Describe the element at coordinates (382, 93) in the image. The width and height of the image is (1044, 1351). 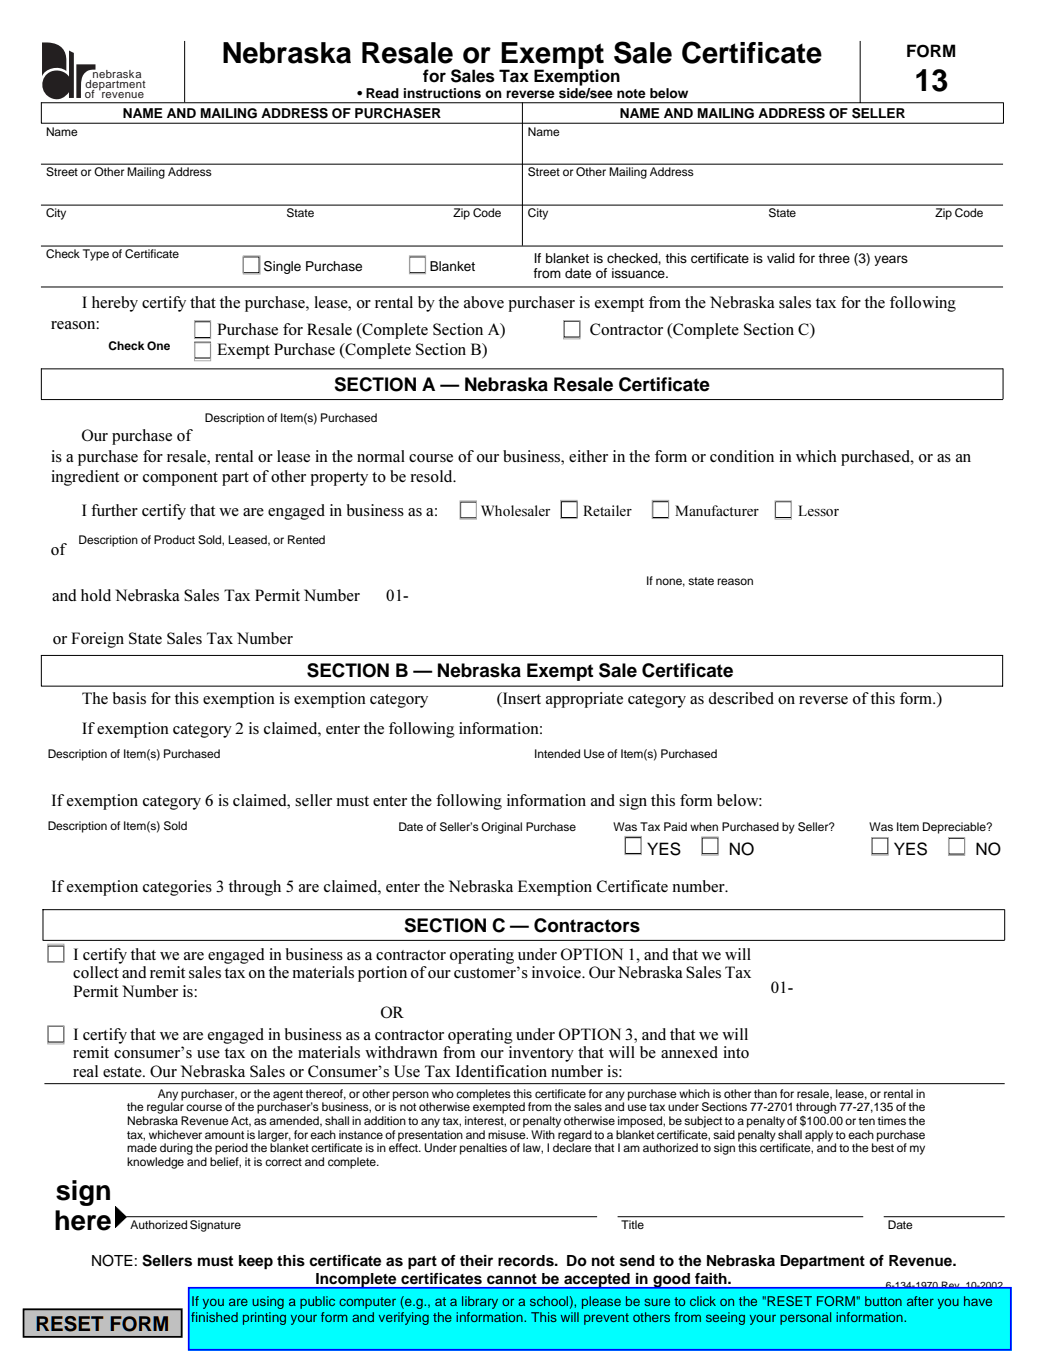
I see `Read` at that location.
